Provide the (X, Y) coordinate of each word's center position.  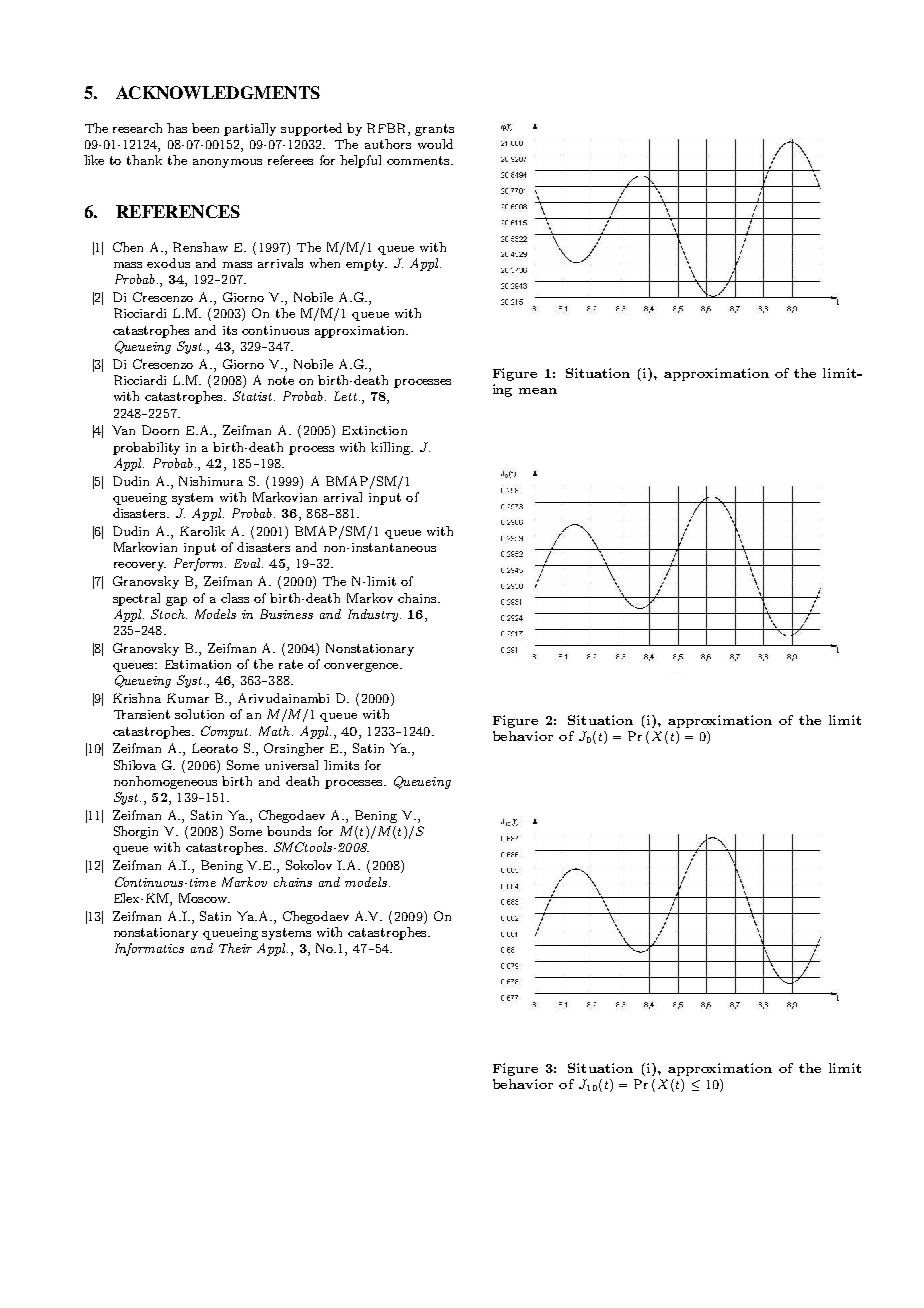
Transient (142, 714)
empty (366, 265)
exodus (168, 263)
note (281, 380)
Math (276, 731)
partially (250, 129)
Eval (248, 563)
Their (235, 948)
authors (388, 144)
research (137, 128)
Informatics (149, 949)
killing (392, 448)
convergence (362, 667)
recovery (140, 566)
